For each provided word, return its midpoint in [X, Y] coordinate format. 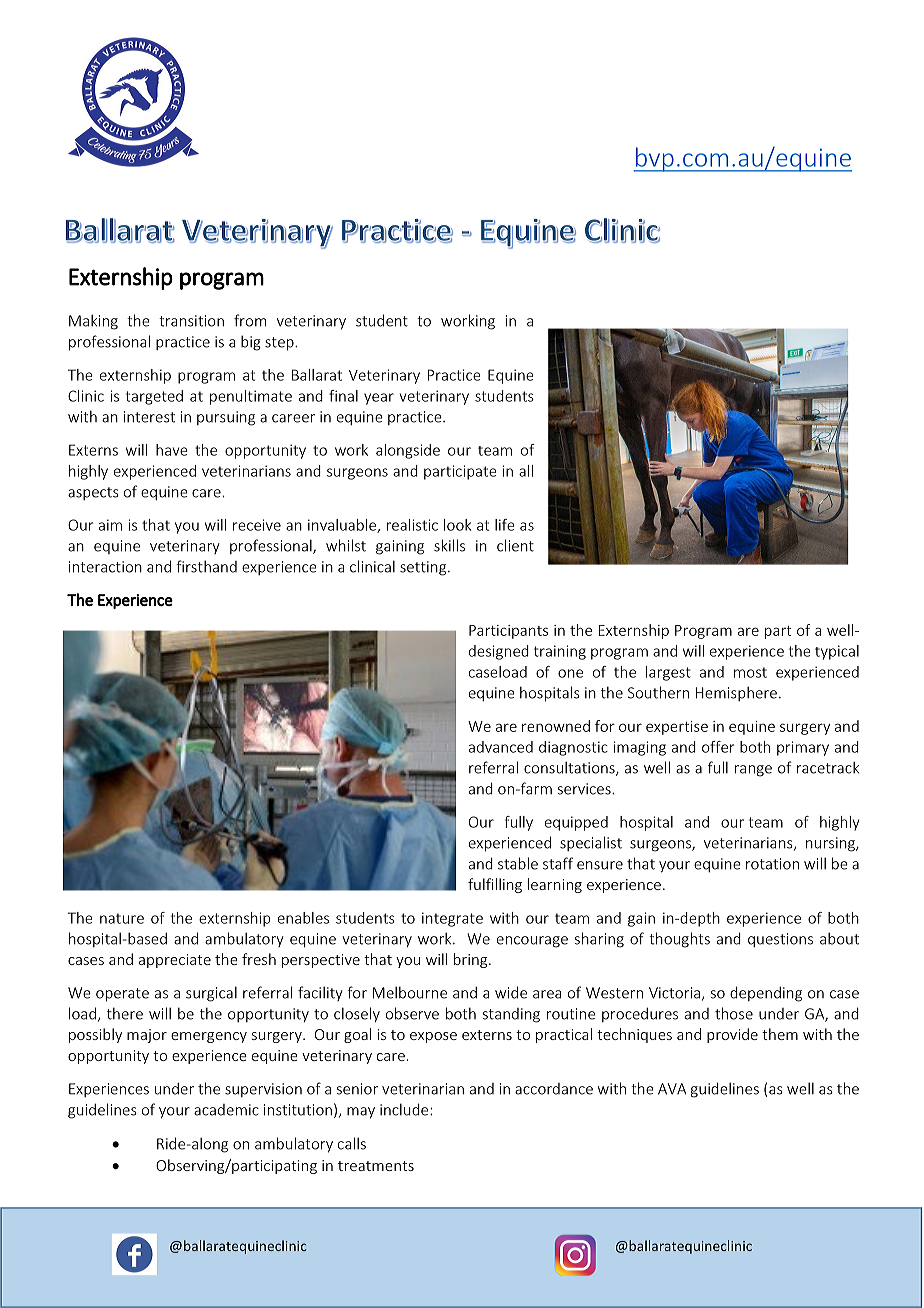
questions [780, 940]
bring [472, 960]
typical [837, 652]
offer [718, 747]
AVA [672, 1089]
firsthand [206, 566]
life [505, 525]
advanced [501, 747]
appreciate [175, 961]
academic [226, 1110]
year [379, 399]
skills [449, 545]
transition [191, 321]
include [405, 1109]
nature [122, 918]
